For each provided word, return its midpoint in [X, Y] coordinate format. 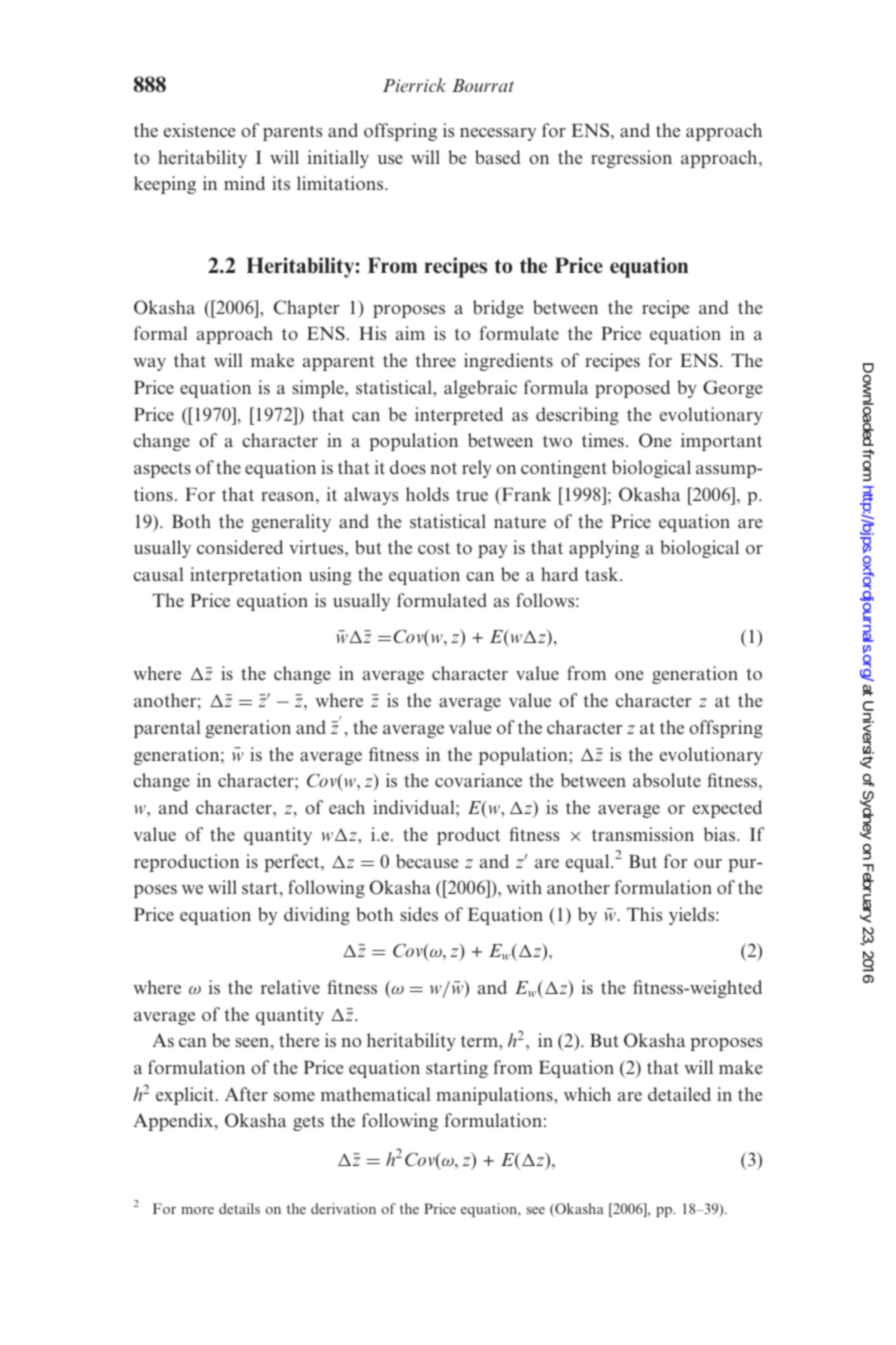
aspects [162, 470]
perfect [293, 863]
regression [631, 159]
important [721, 442]
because [427, 861]
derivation [343, 1208]
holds [427, 494]
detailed [679, 1094]
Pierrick [415, 85]
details [239, 1208]
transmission [643, 834]
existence [199, 130]
